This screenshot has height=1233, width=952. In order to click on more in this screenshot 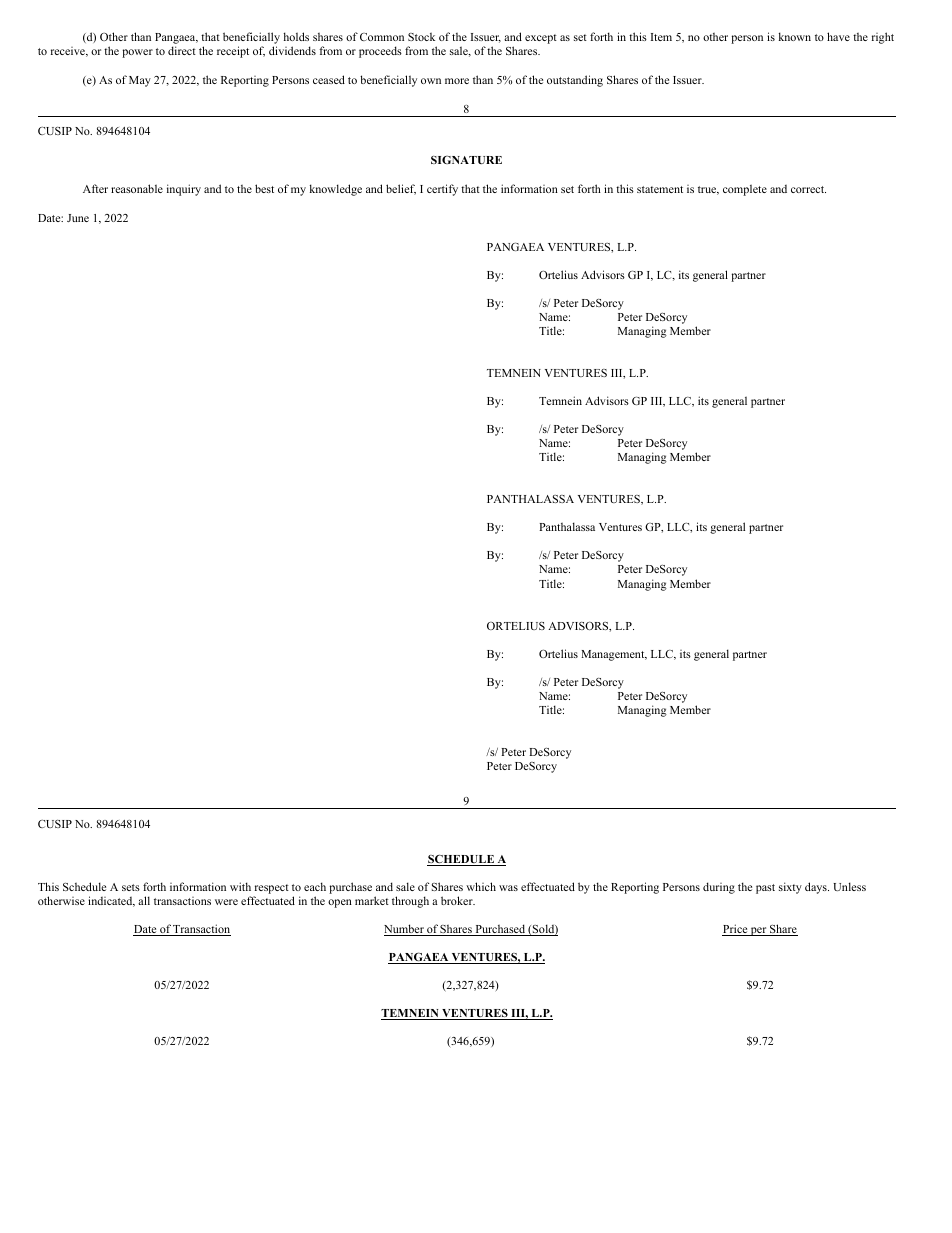, I will do `click(457, 81)`.
